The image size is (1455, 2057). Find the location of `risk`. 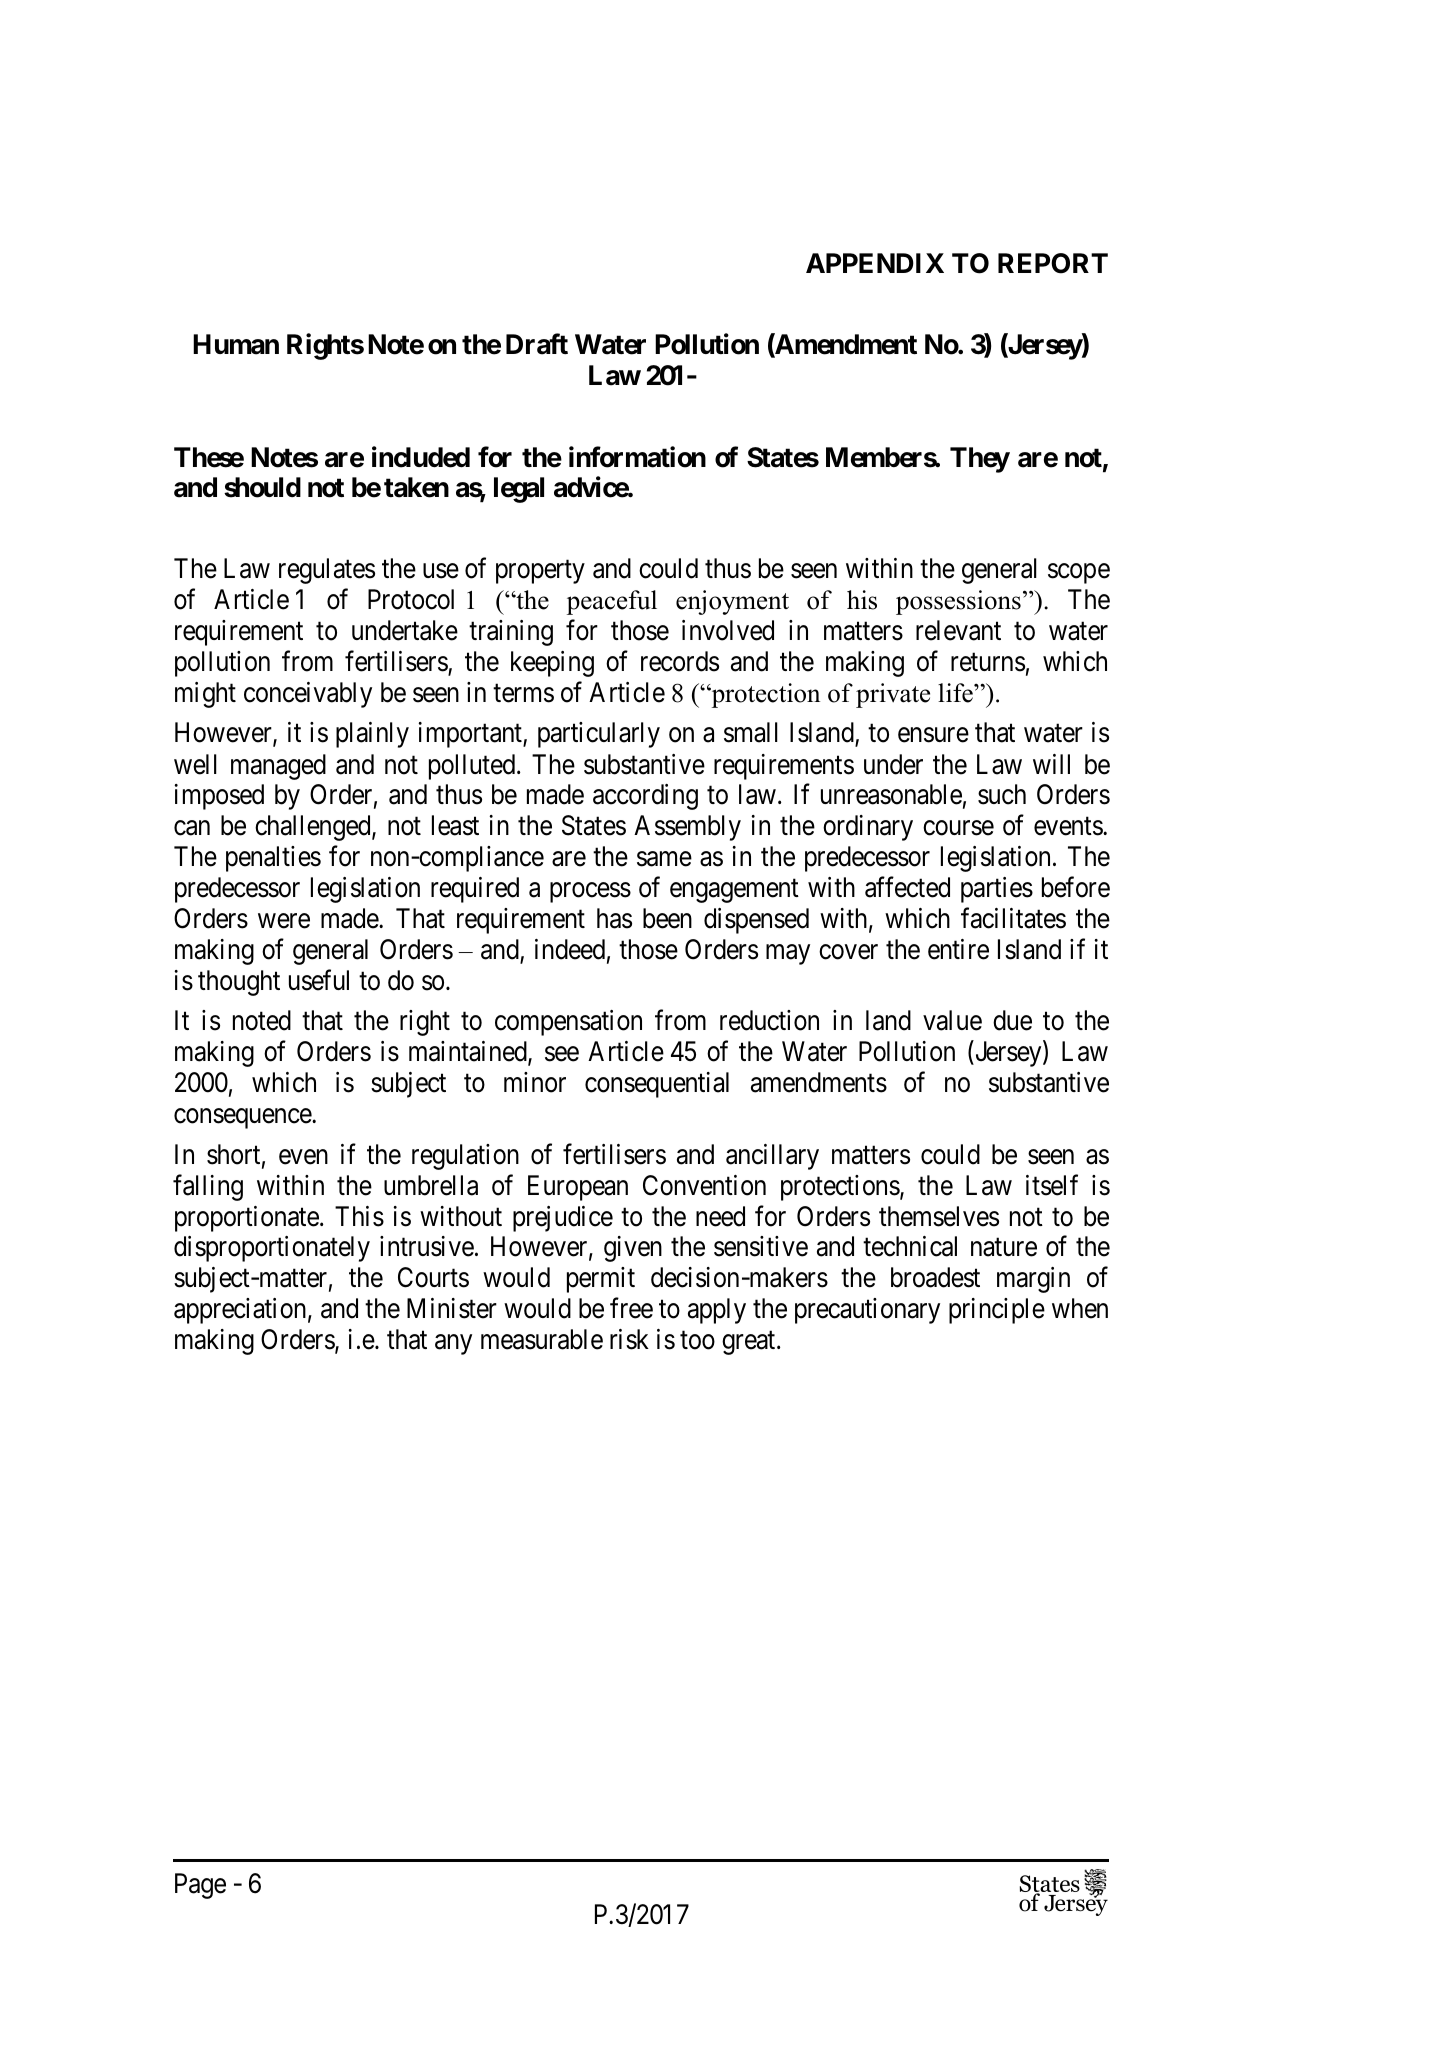

risk is located at coordinates (629, 1339).
